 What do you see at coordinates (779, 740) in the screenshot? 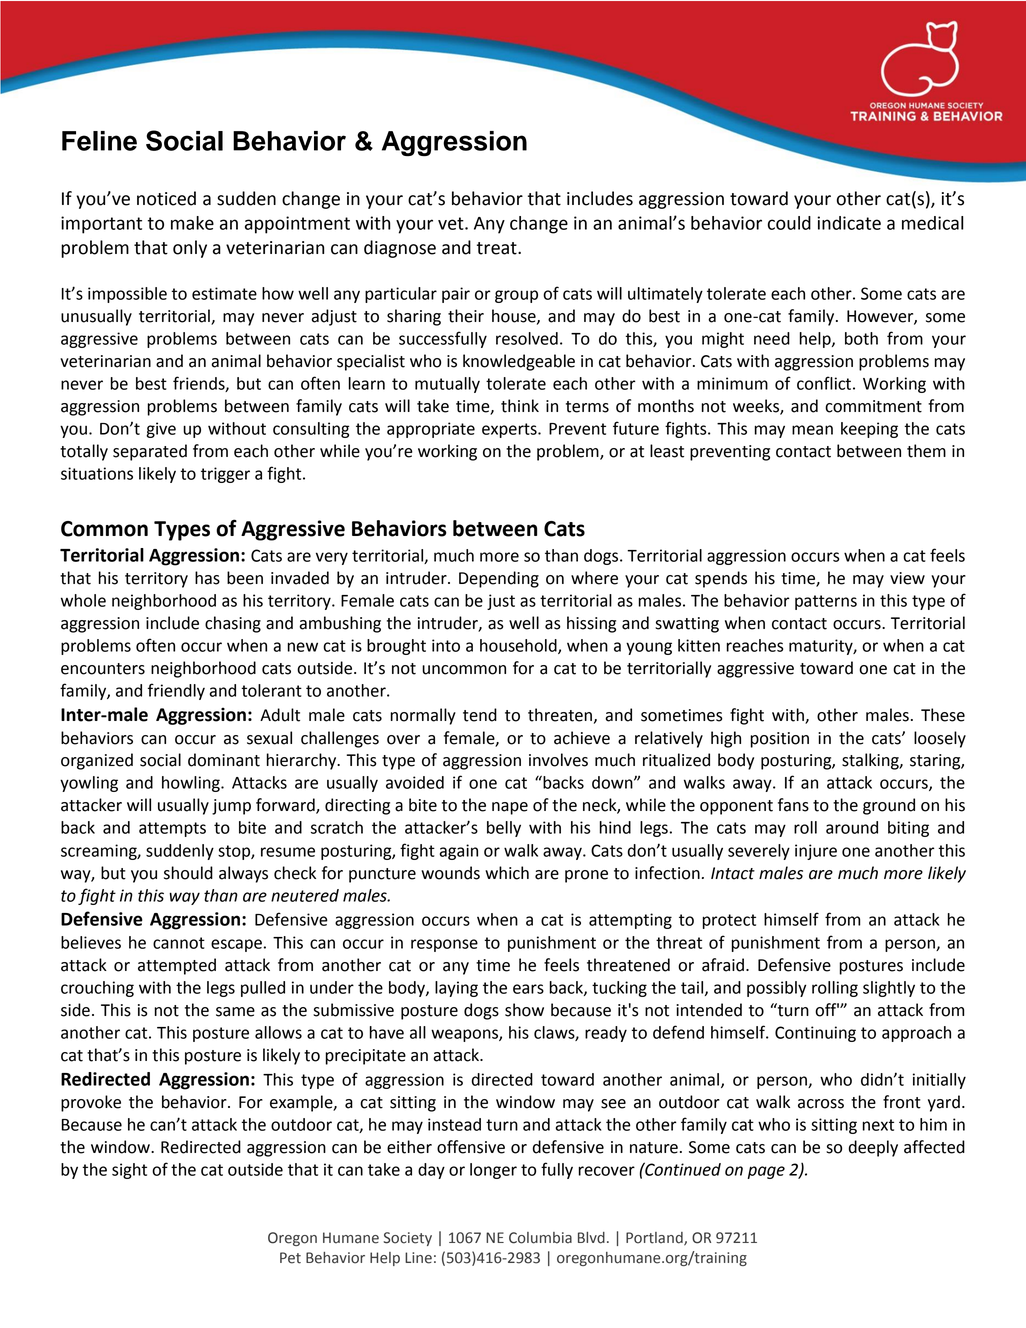
I see `position` at bounding box center [779, 740].
